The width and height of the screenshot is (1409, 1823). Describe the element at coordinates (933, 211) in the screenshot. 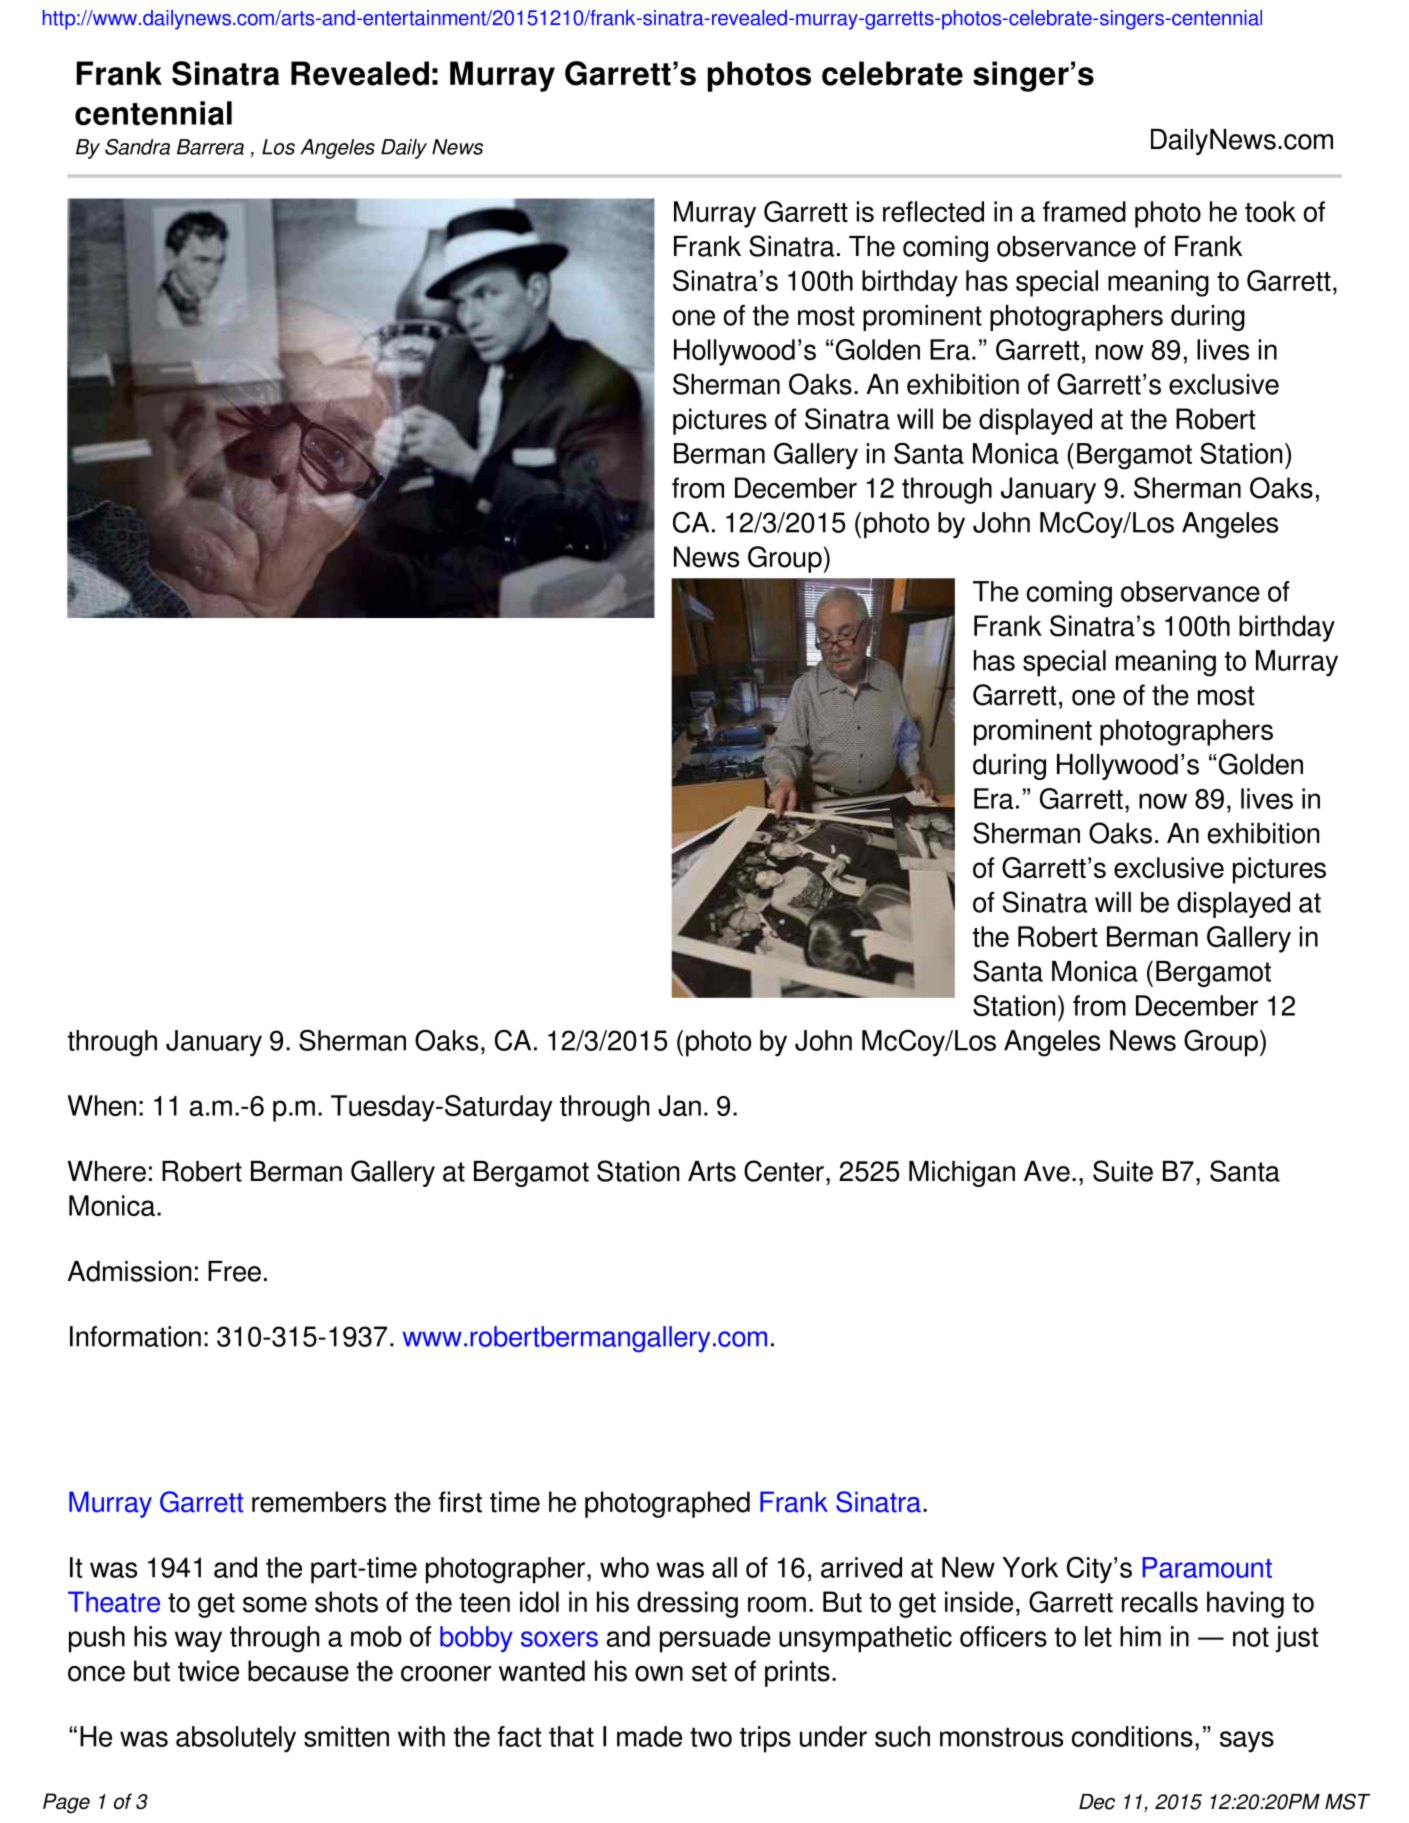

I see `reflected` at that location.
